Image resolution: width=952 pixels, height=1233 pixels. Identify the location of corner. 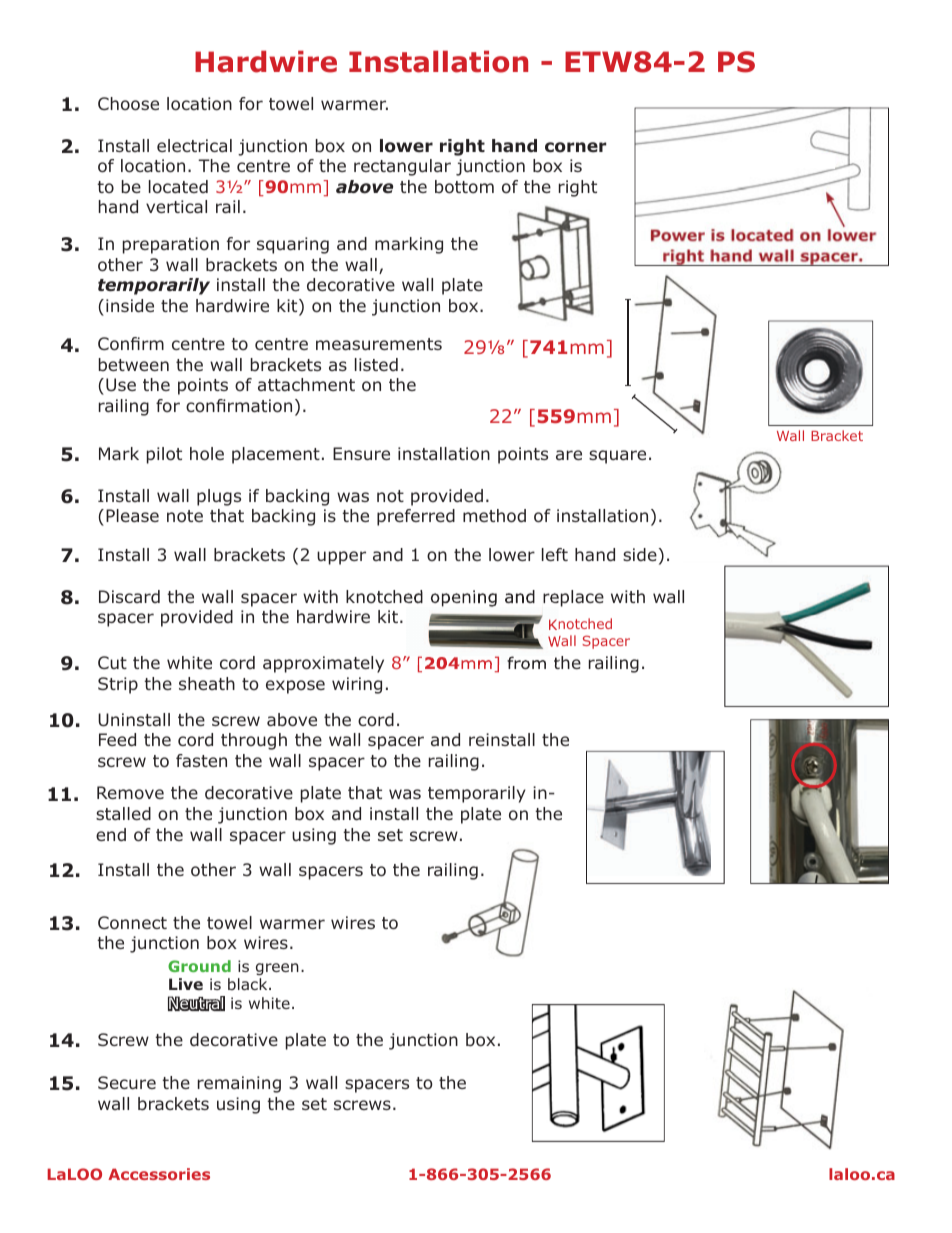
(576, 147).
